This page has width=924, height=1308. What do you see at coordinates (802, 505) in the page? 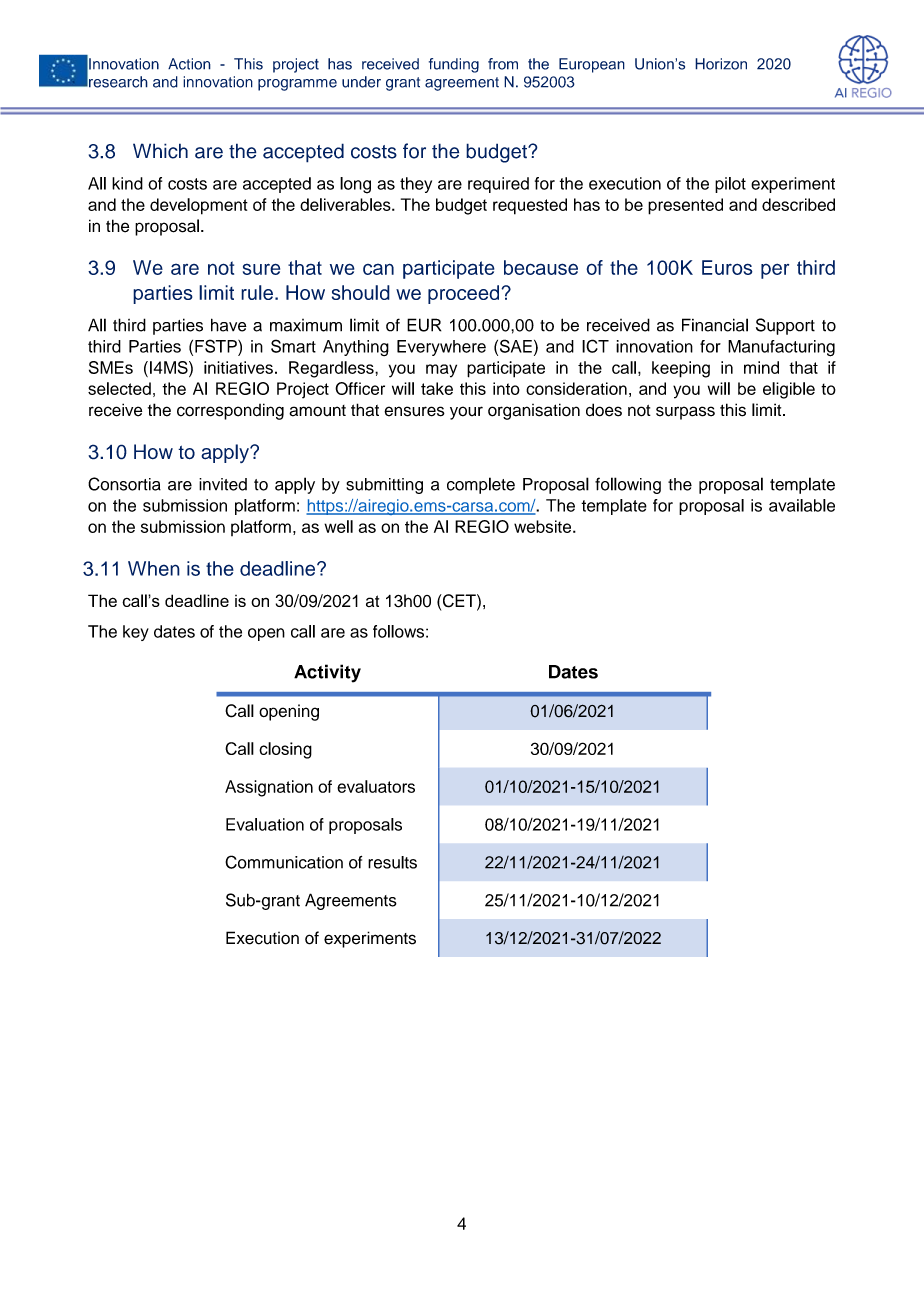
I see `available` at bounding box center [802, 505].
